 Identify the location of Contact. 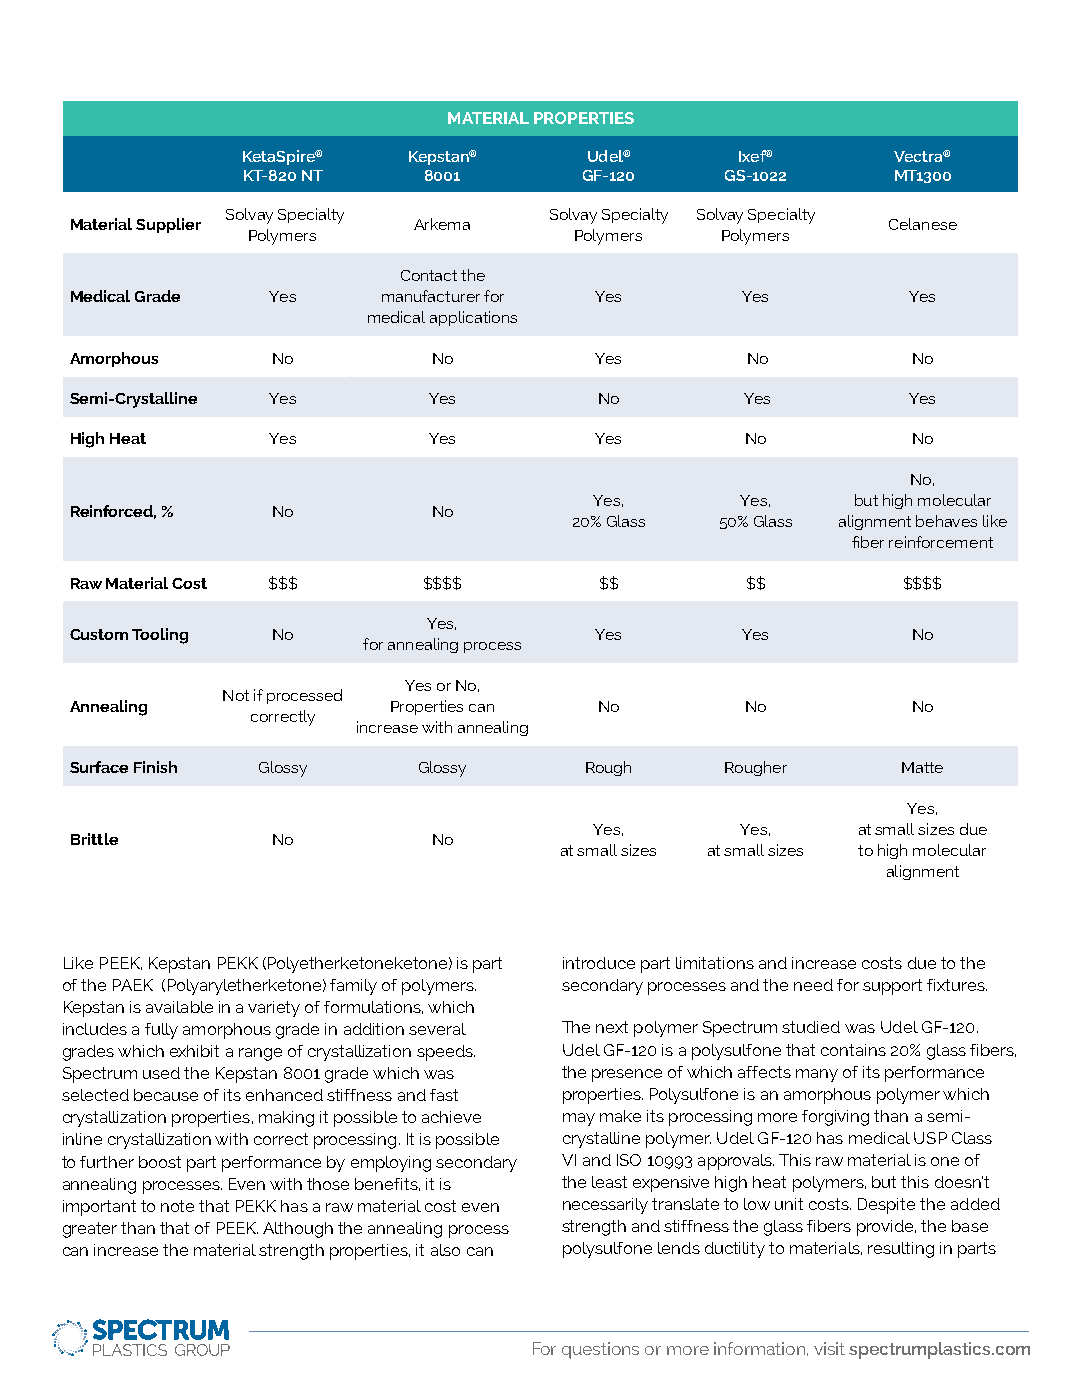
(429, 275).
